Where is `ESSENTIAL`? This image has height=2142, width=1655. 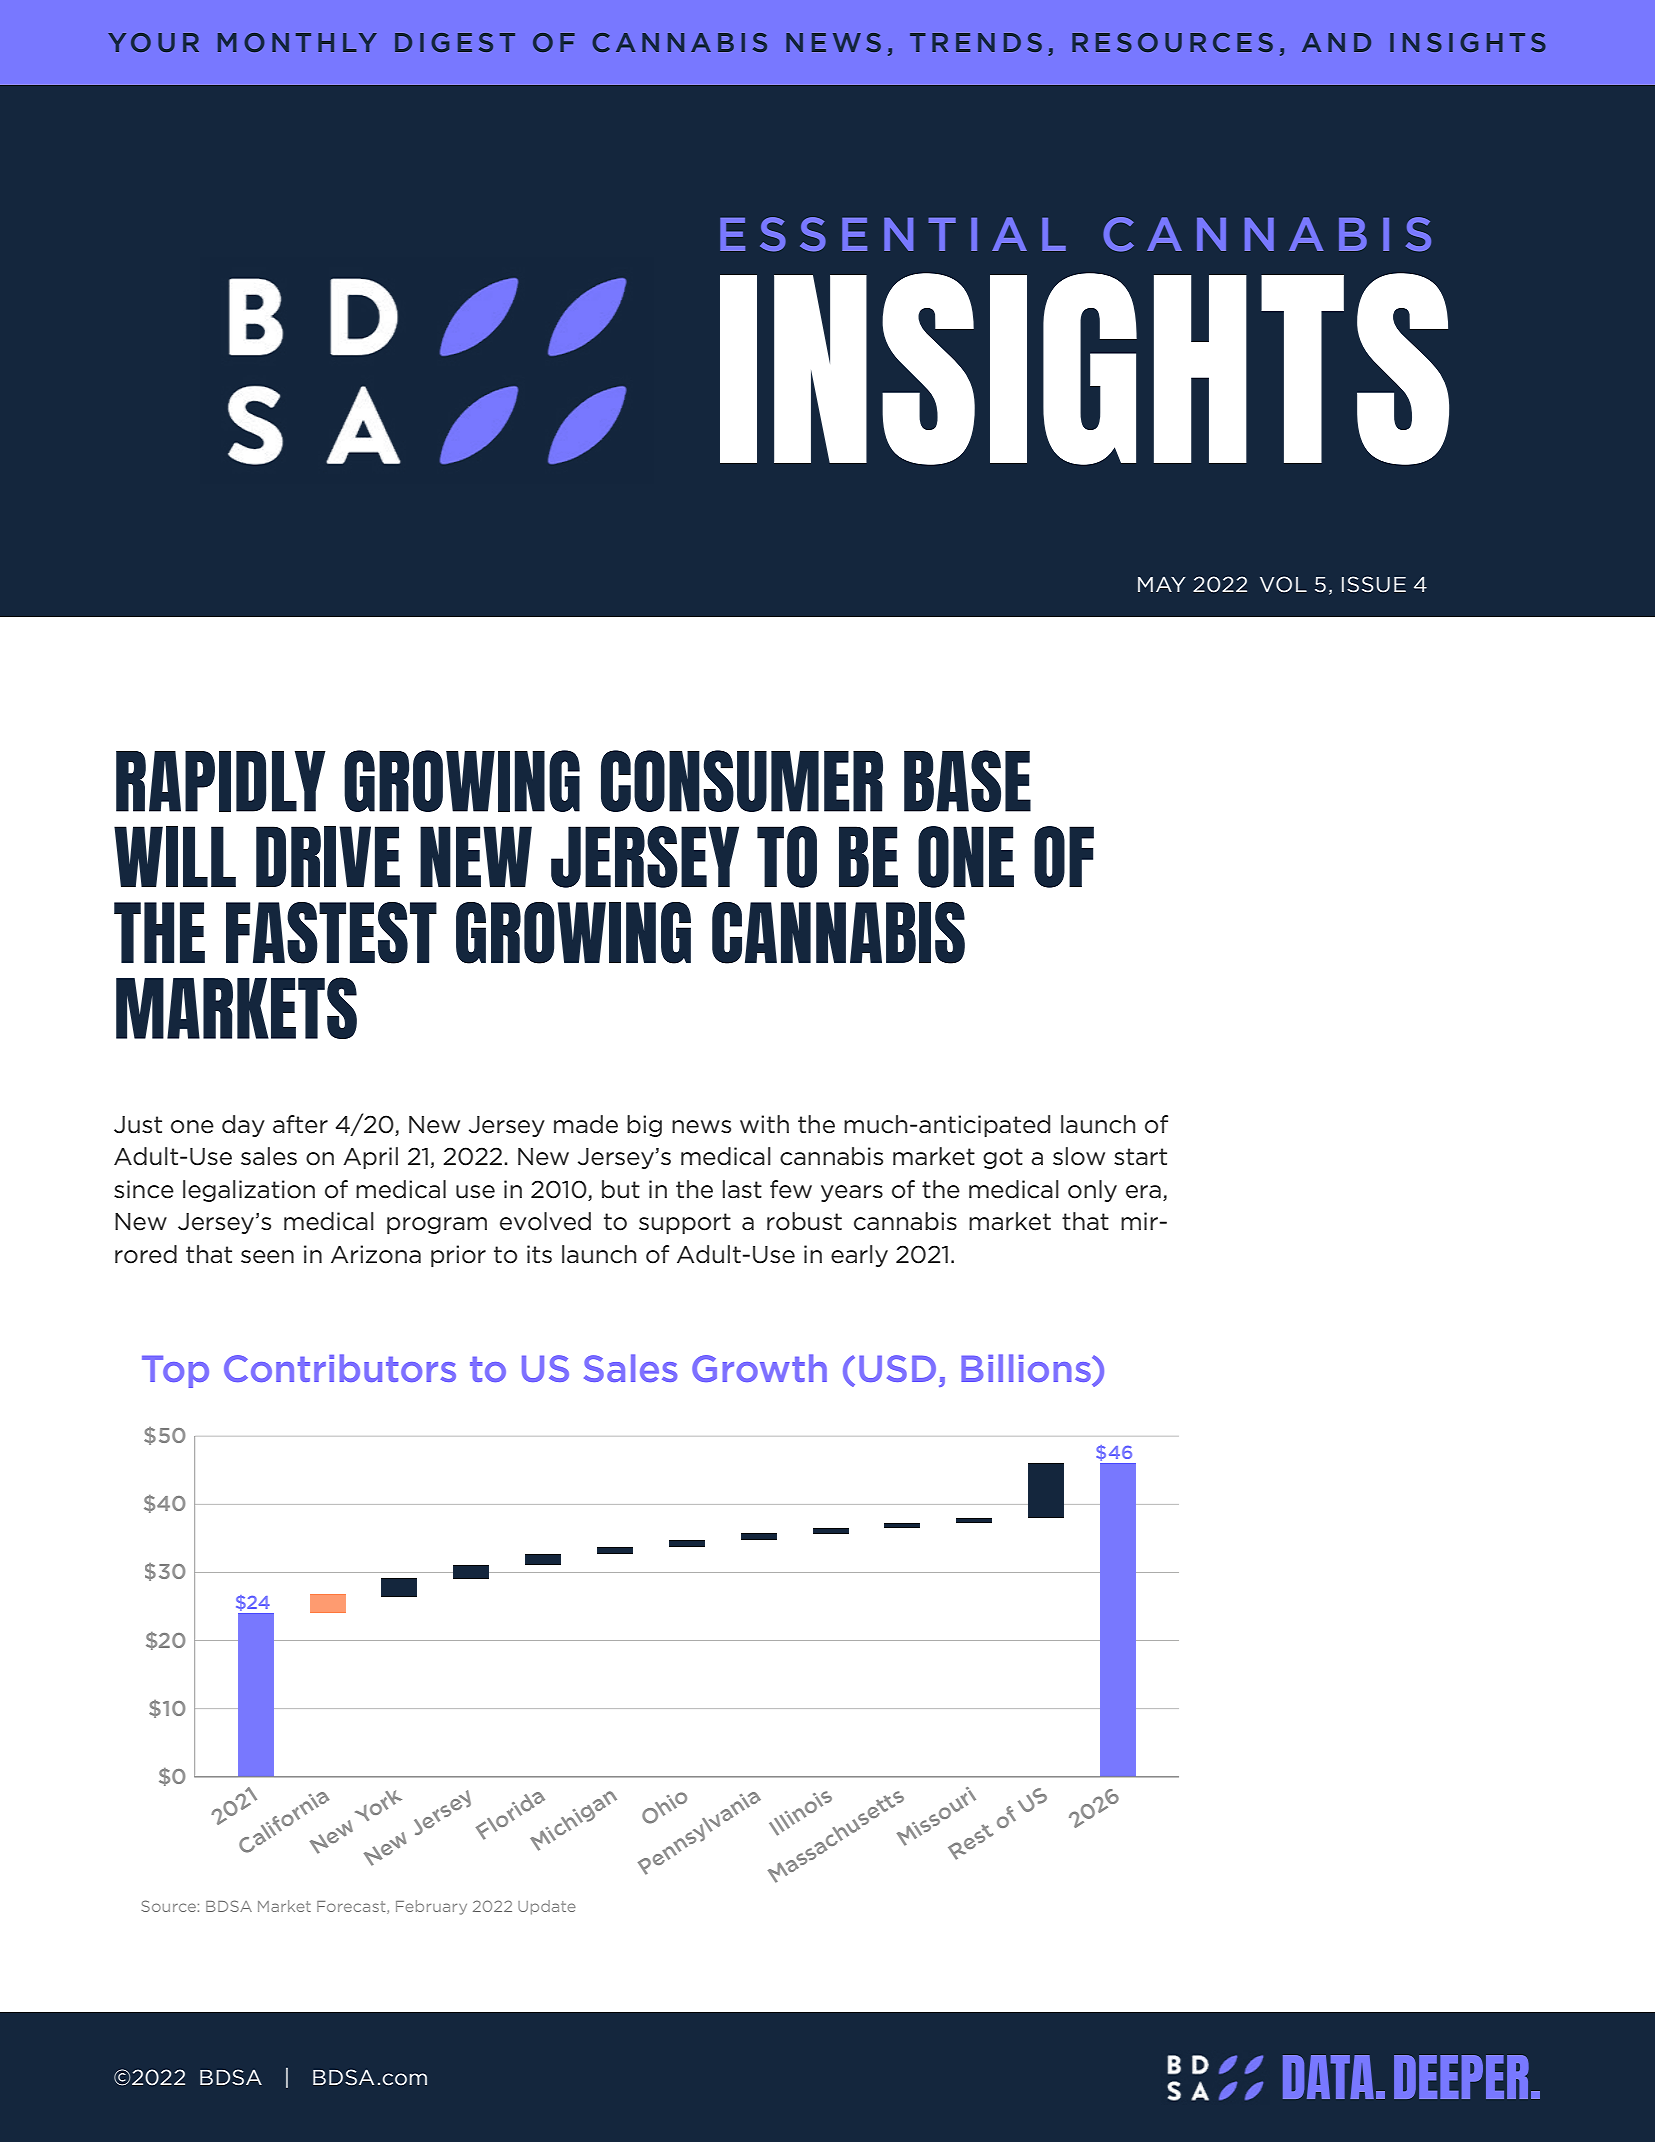 ESSENTIAL is located at coordinates (893, 234).
